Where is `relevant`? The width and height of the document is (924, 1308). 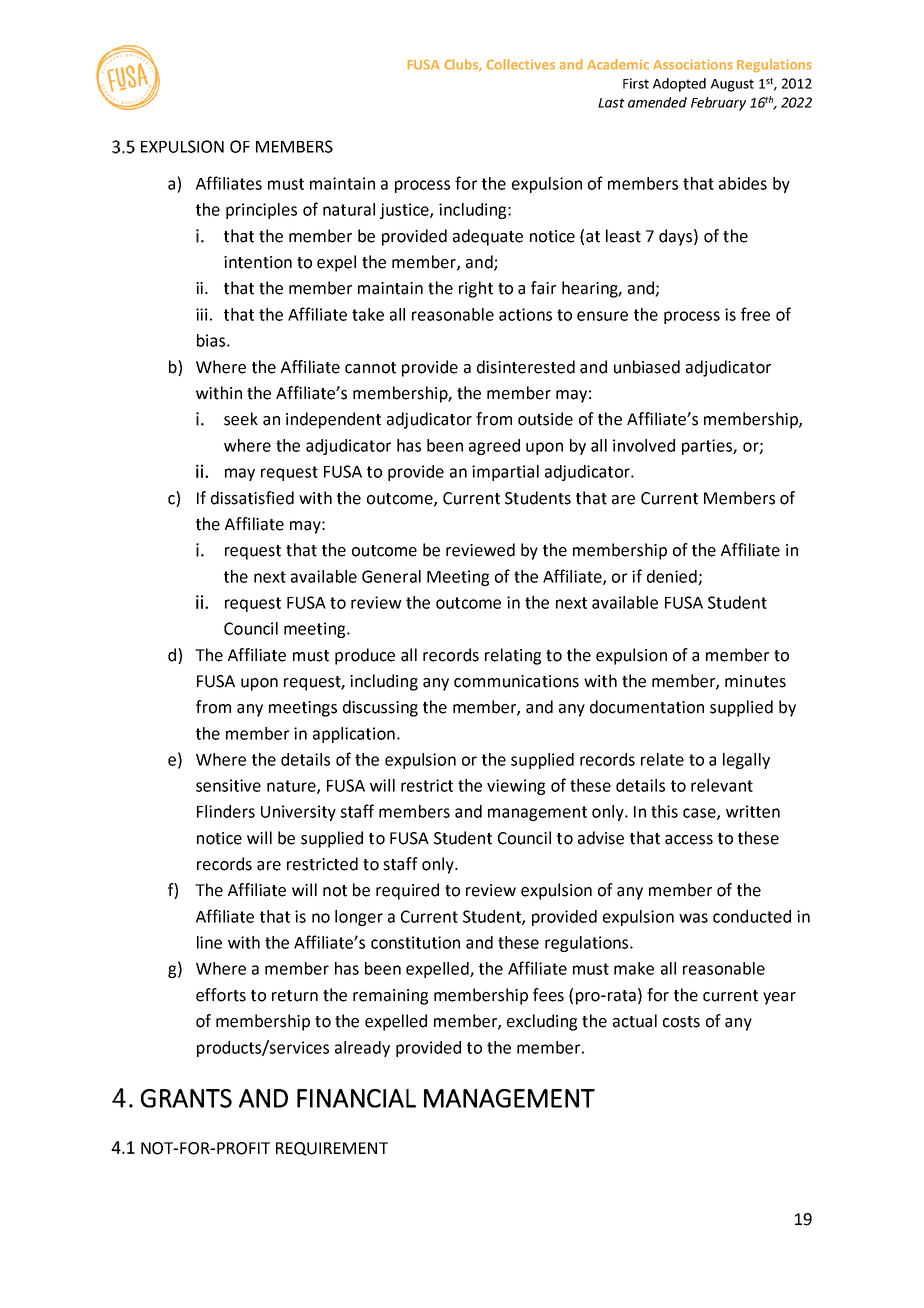
relevant is located at coordinates (722, 785).
